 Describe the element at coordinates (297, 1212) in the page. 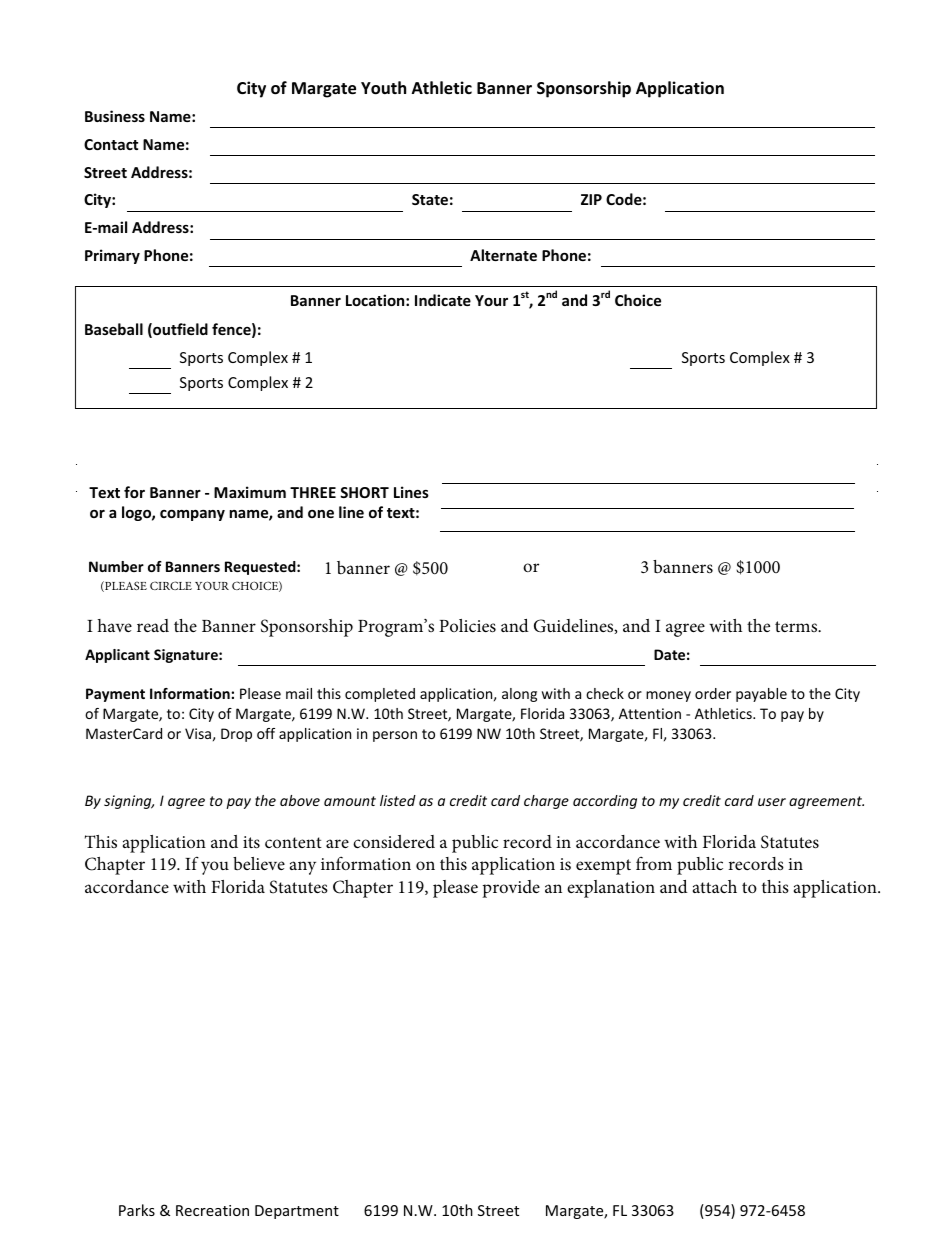

I see `Department` at that location.
